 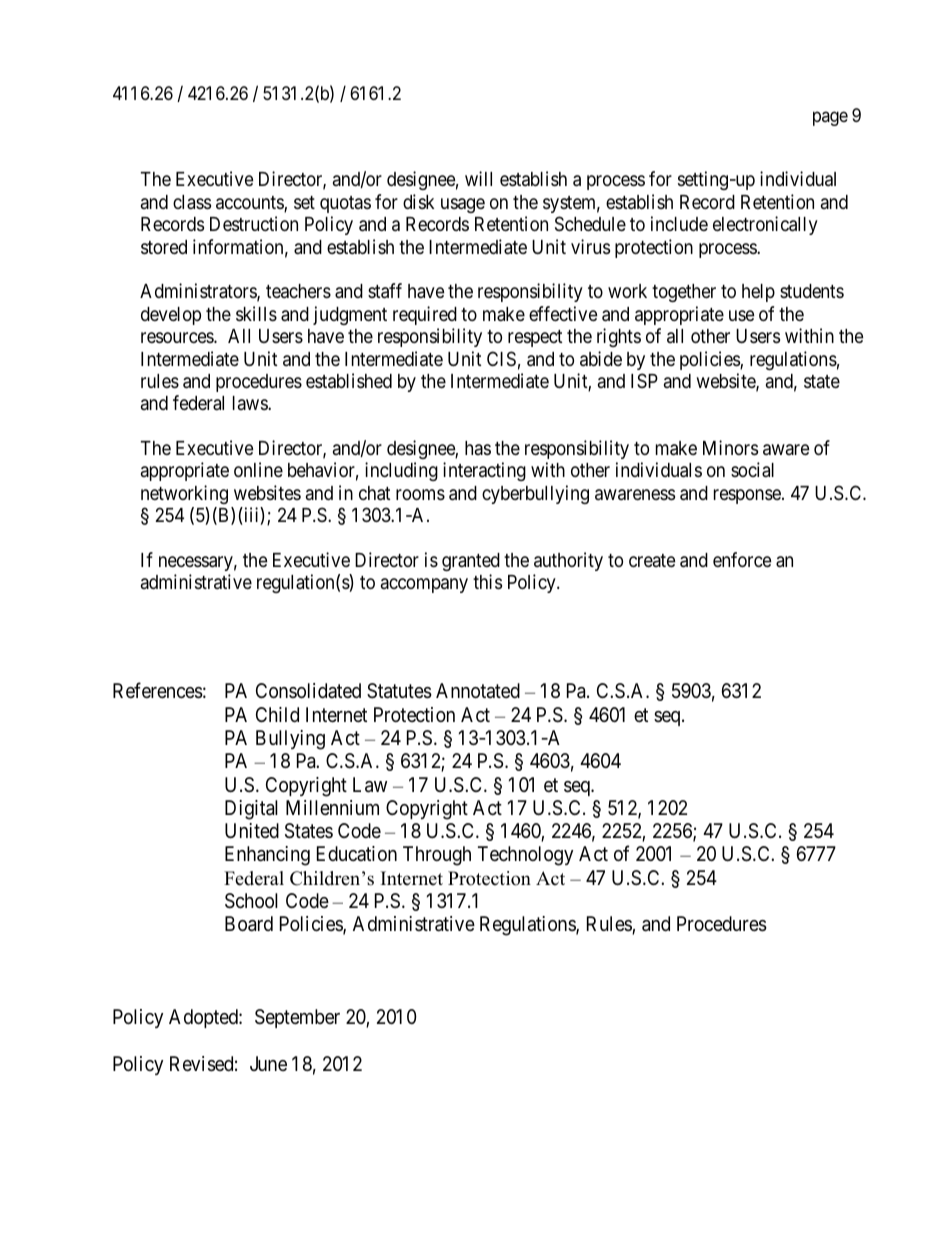 I want to click on Technology, so click(x=525, y=856).
